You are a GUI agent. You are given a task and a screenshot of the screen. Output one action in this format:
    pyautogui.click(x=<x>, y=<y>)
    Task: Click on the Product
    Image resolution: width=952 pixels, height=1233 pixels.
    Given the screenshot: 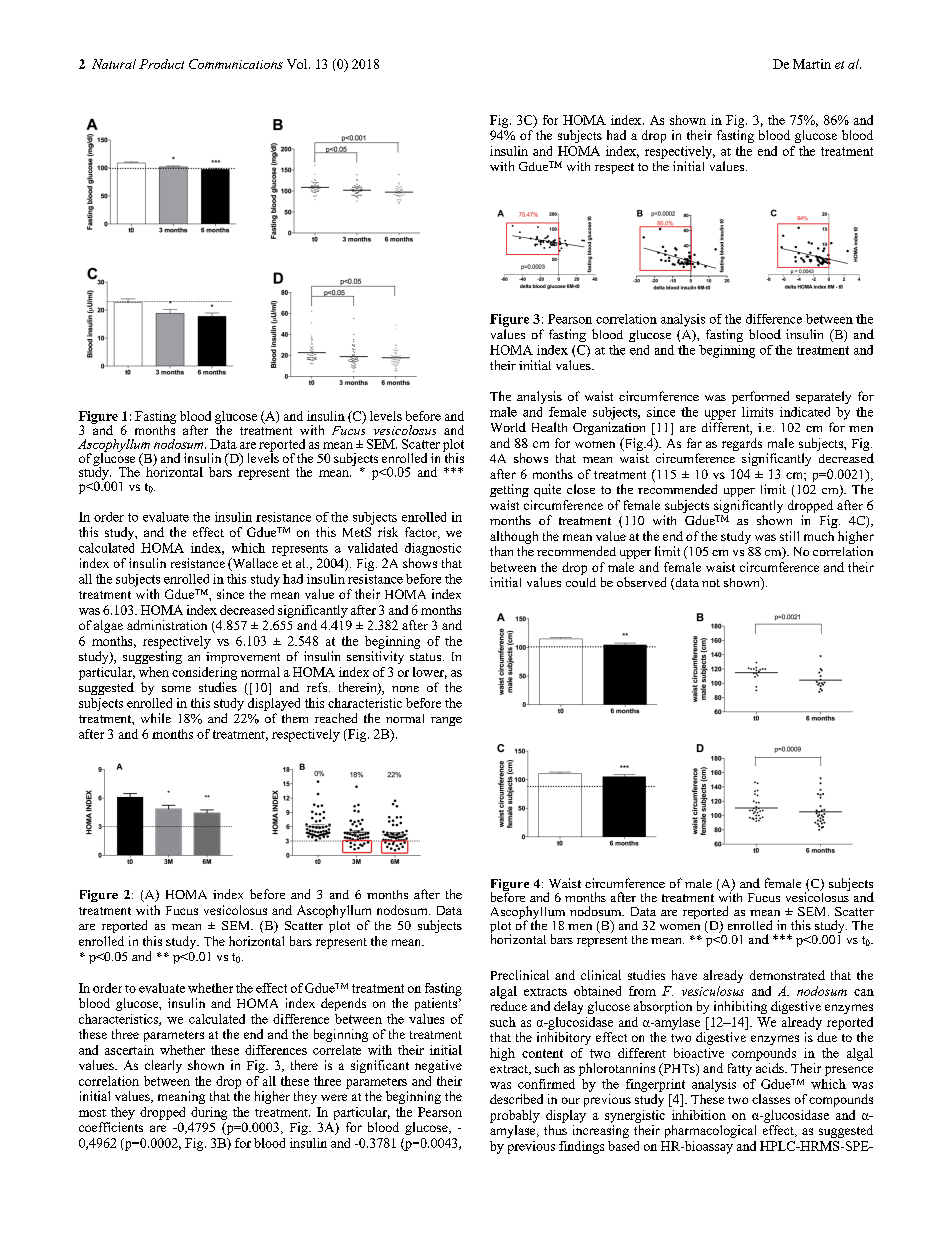 What is the action you would take?
    pyautogui.click(x=161, y=64)
